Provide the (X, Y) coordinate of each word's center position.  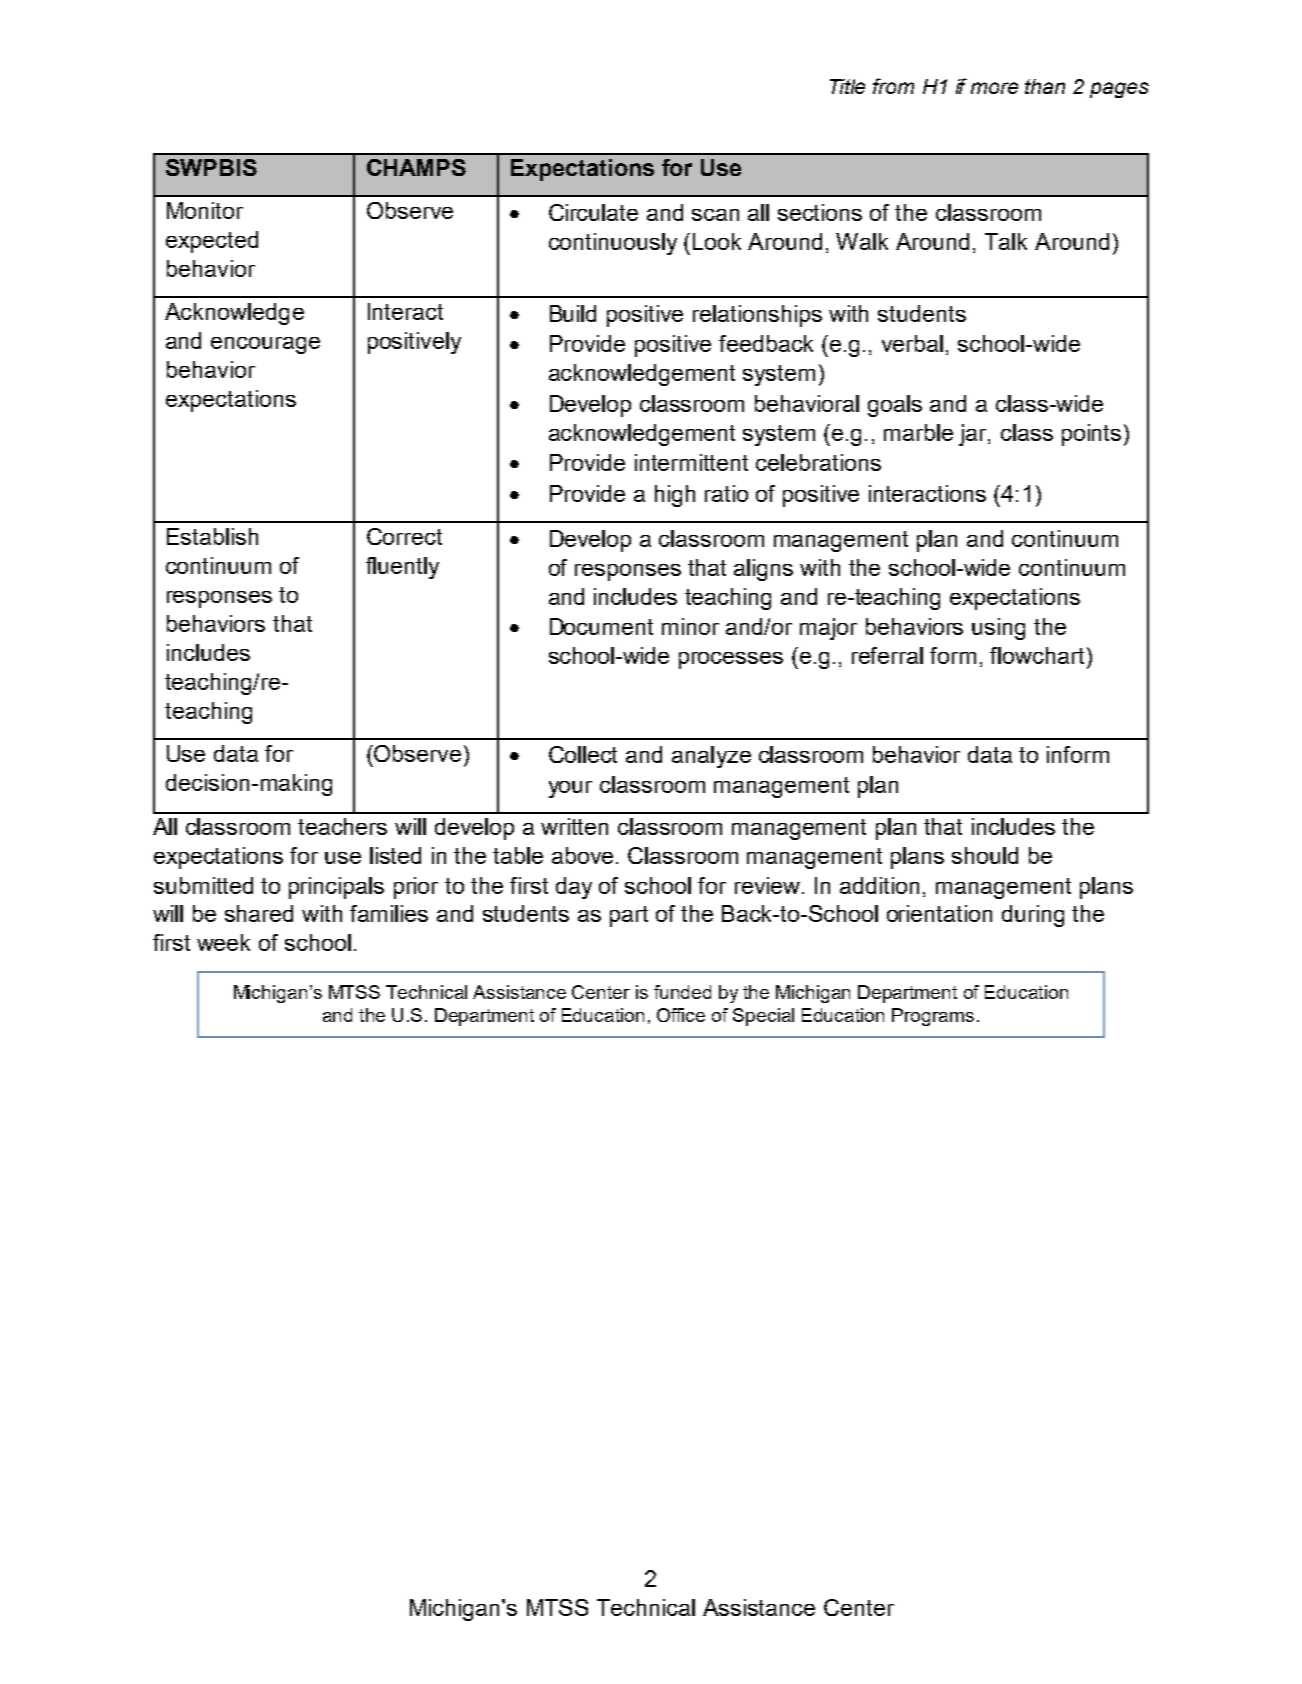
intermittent (691, 462)
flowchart (1037, 655)
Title (847, 86)
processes (731, 660)
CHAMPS (416, 167)
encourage (265, 345)
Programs (933, 1017)
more (994, 88)
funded (682, 992)
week (223, 942)
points (1091, 435)
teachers (342, 826)
